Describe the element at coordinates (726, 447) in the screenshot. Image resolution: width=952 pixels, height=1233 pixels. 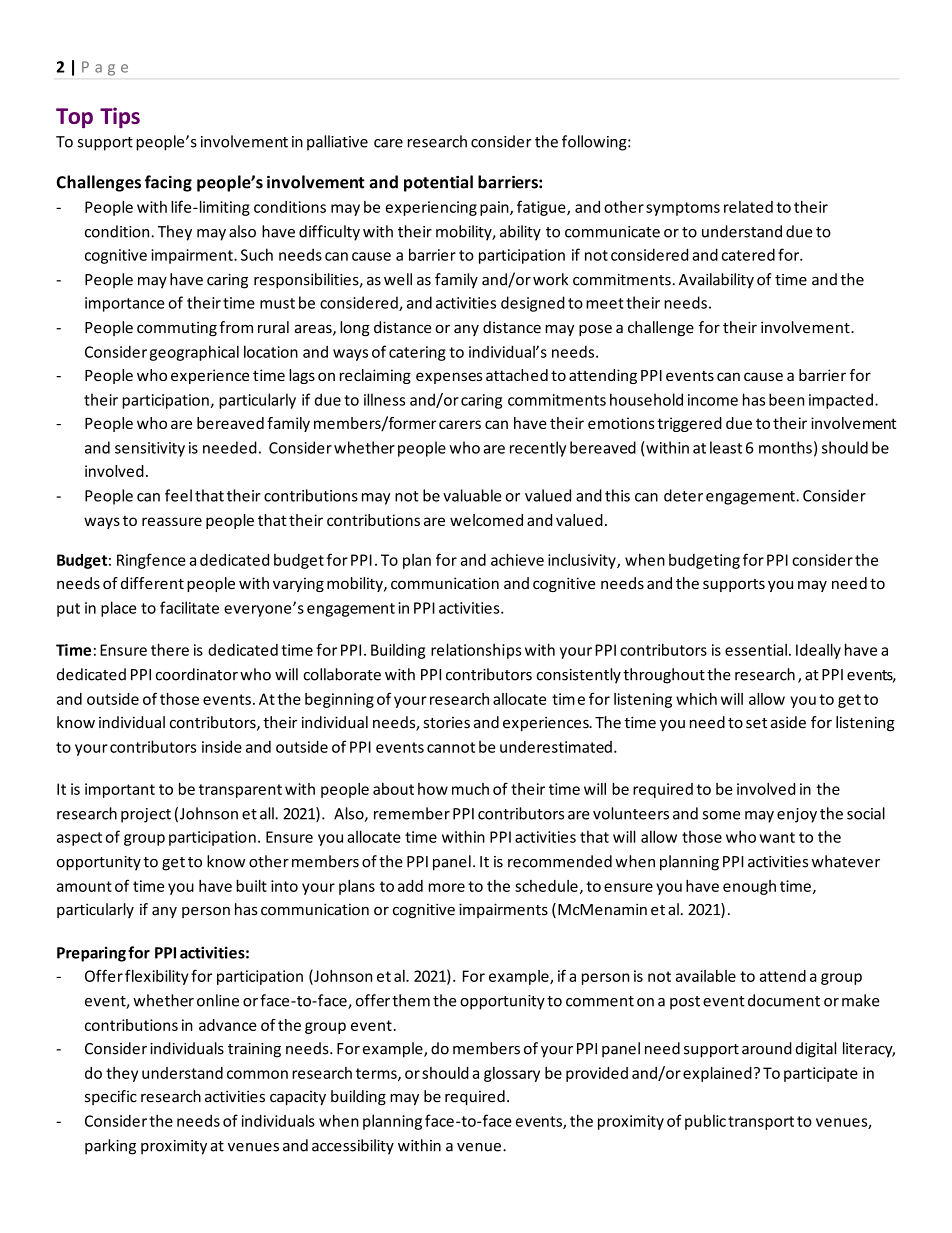
I see `least` at that location.
